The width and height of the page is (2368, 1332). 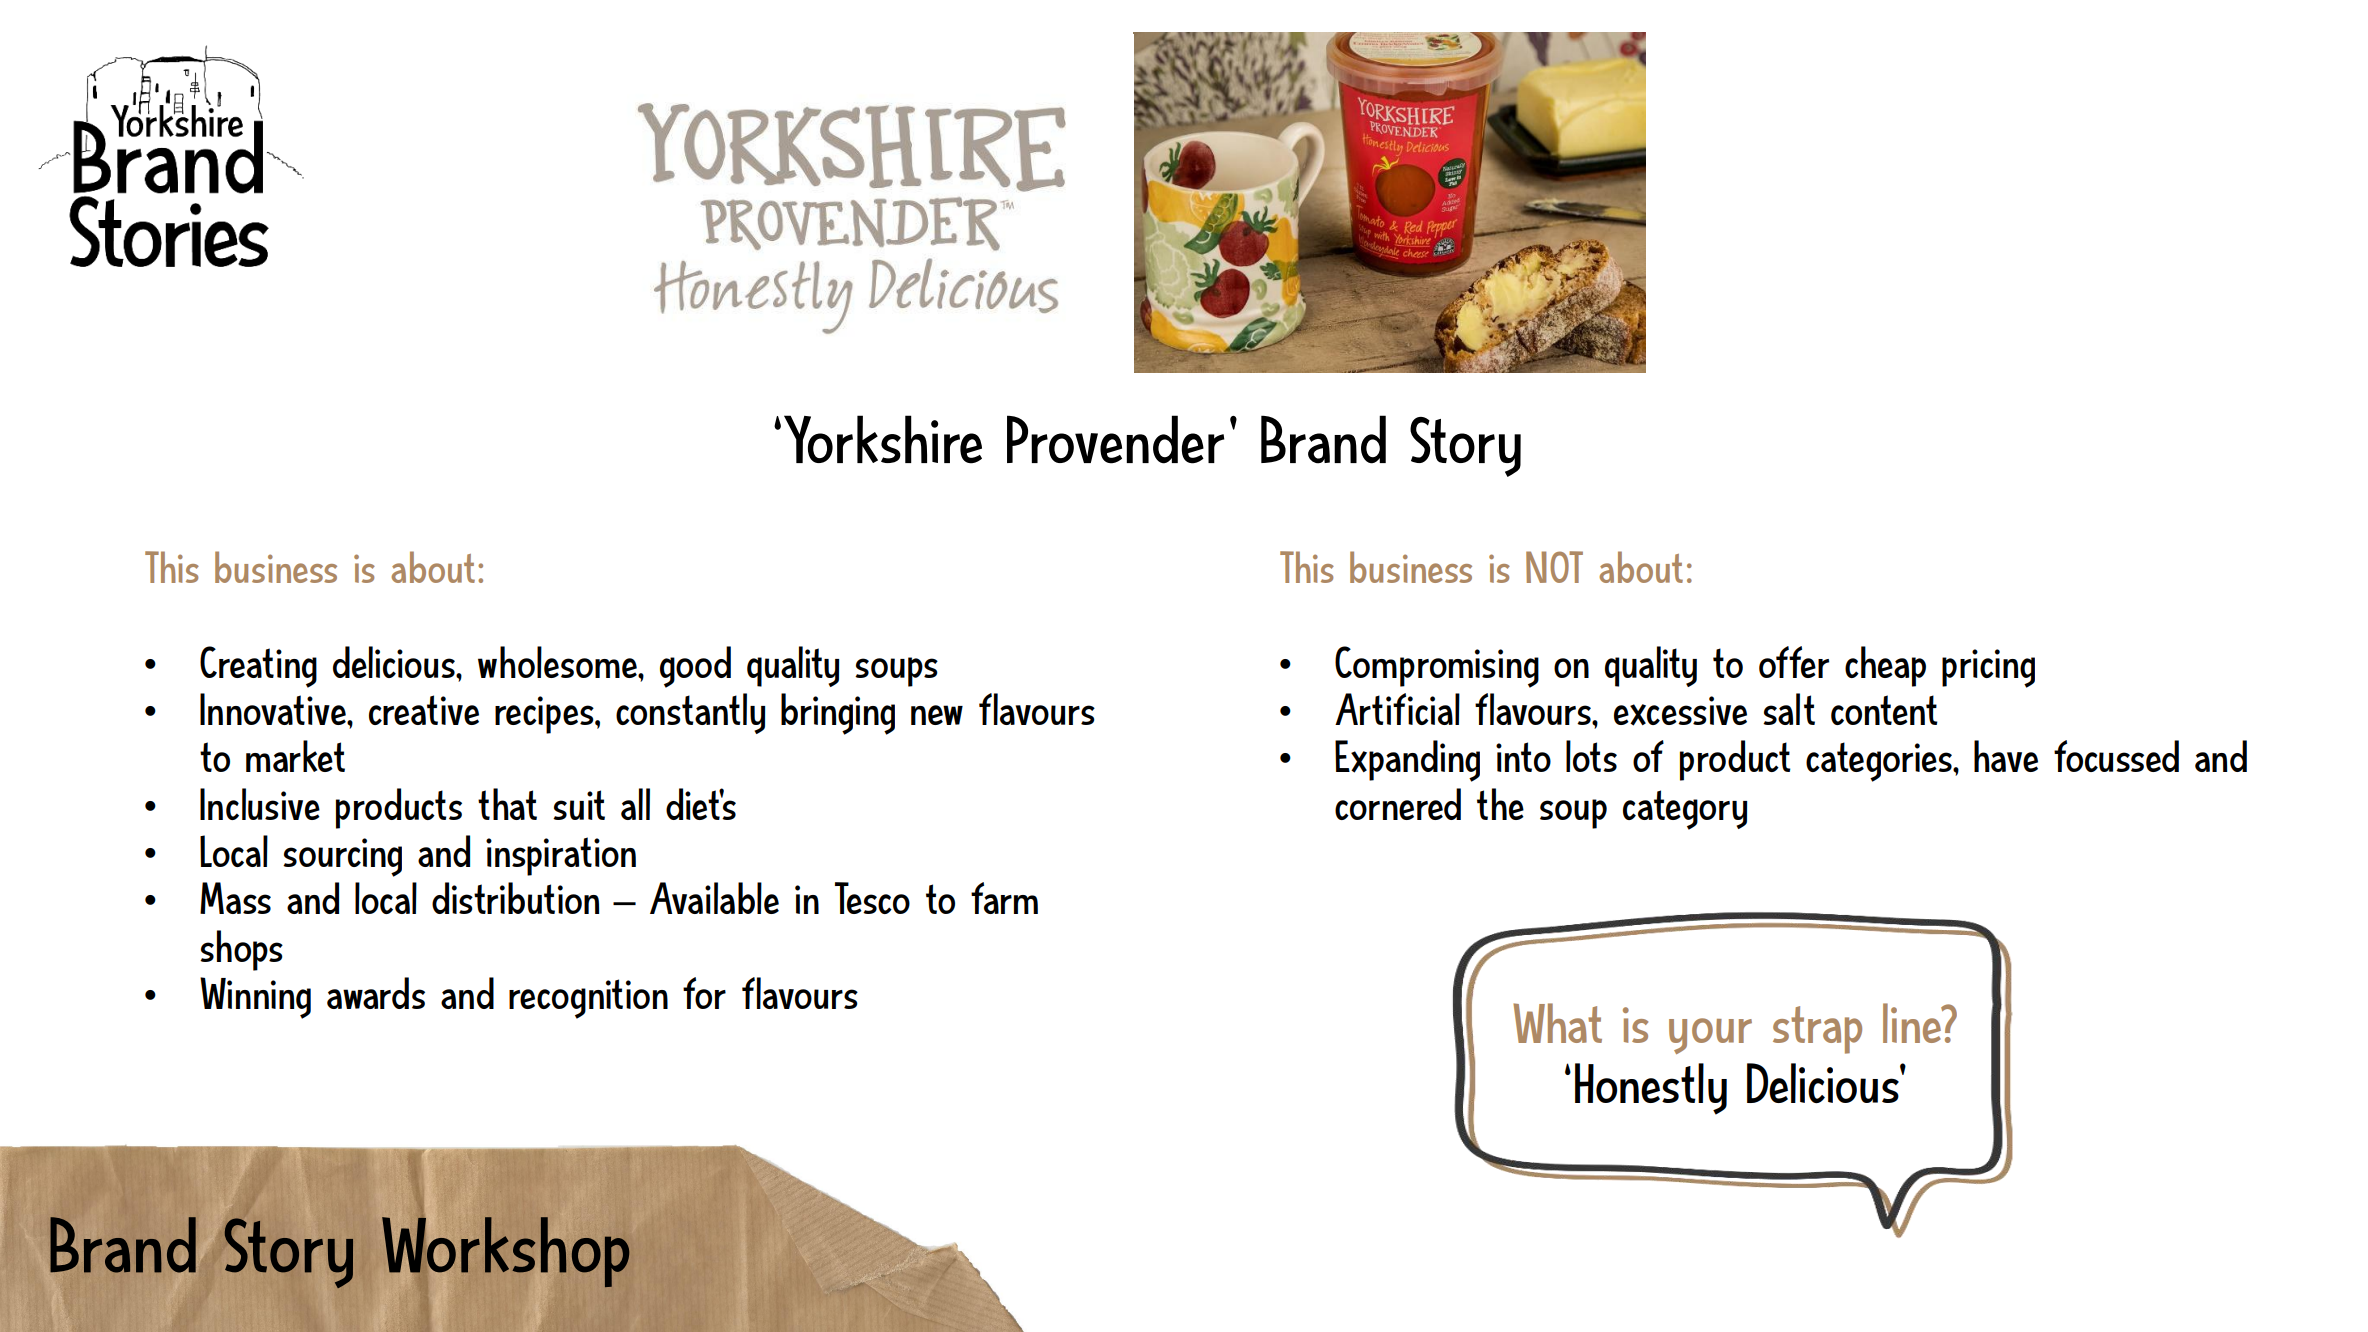 What do you see at coordinates (1884, 710) in the page?
I see `content` at bounding box center [1884, 710].
